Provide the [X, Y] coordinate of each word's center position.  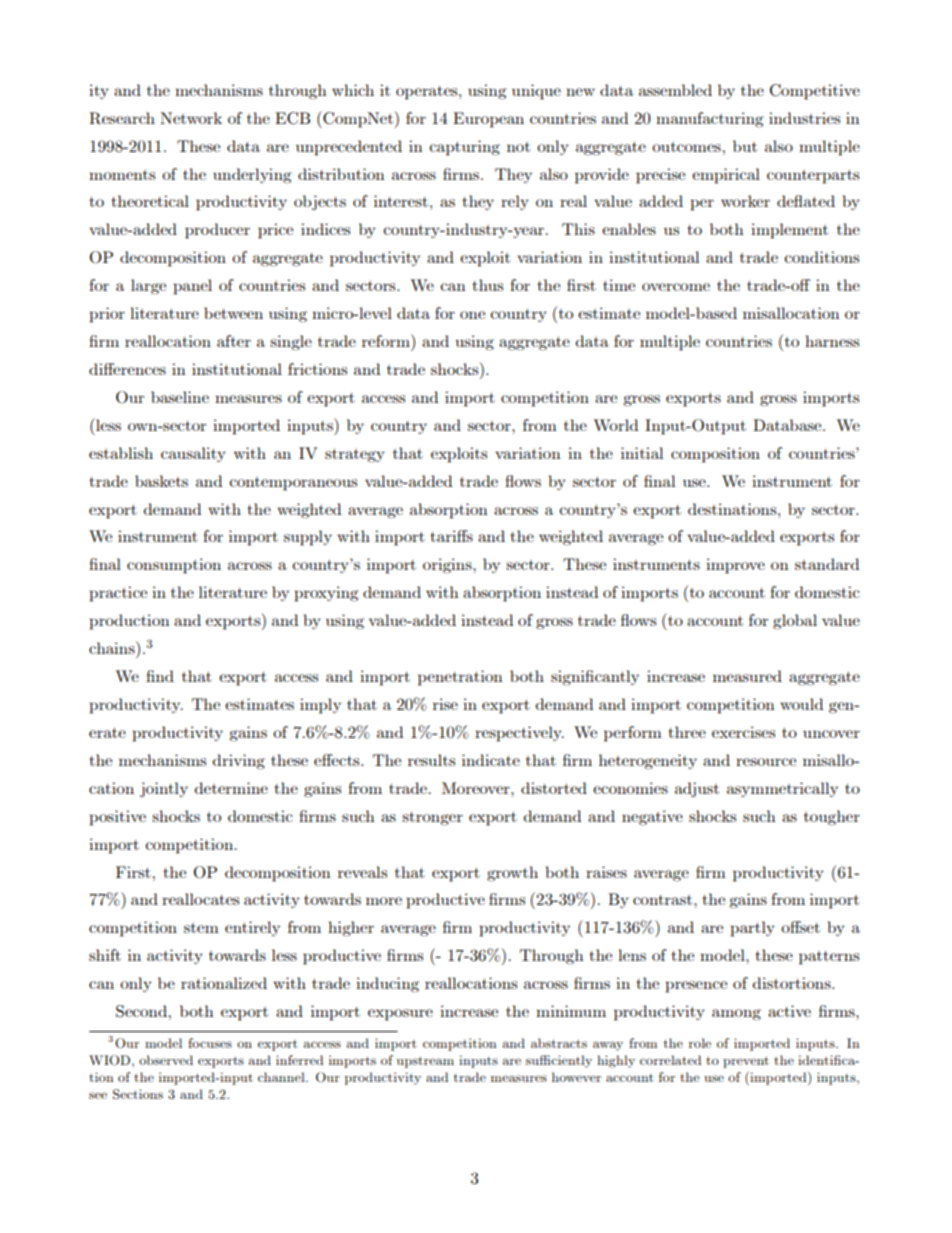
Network [191, 118]
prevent [746, 1062]
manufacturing [710, 119]
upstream [425, 1062]
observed [166, 1060]
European [488, 120]
